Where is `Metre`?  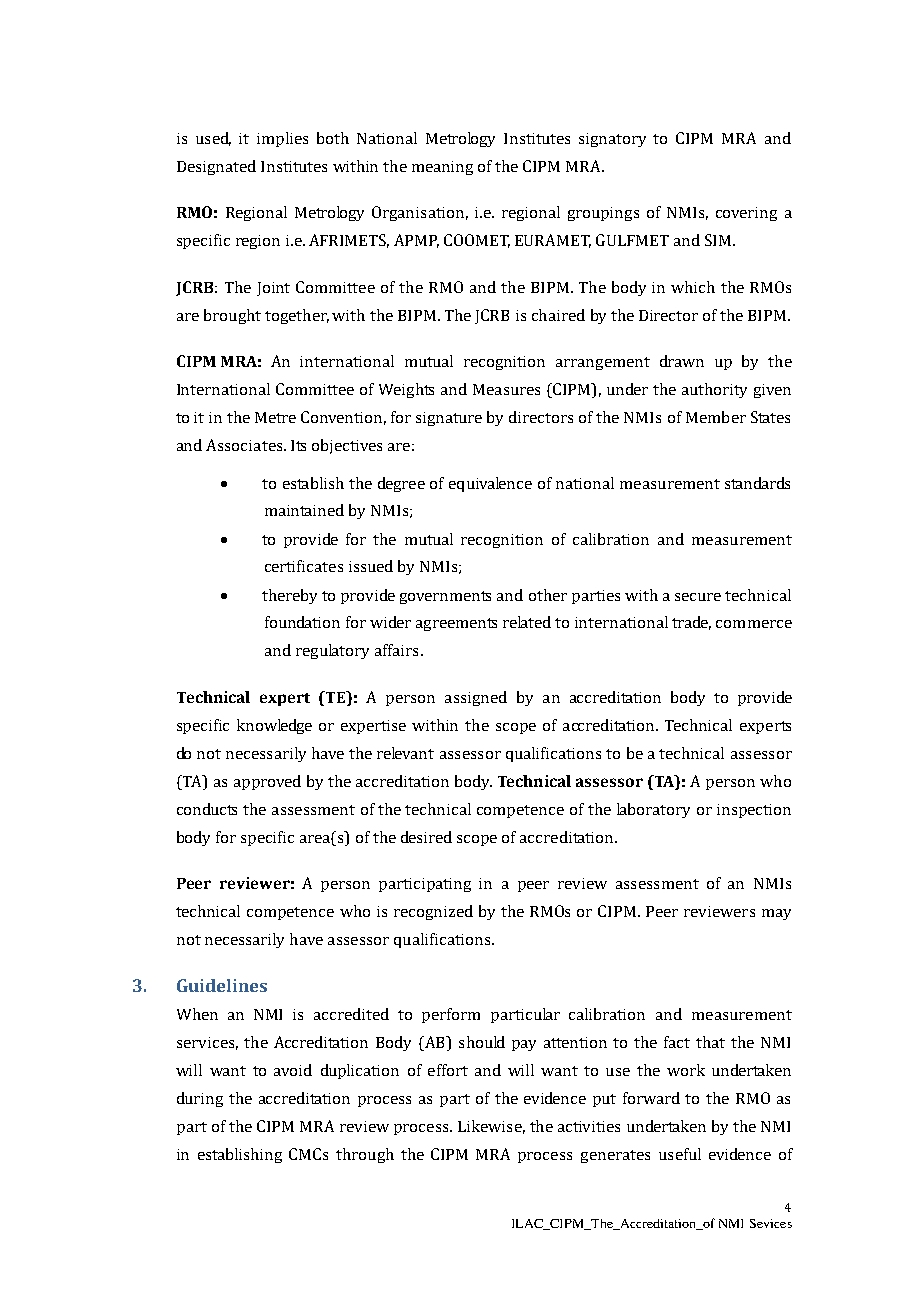
Metre is located at coordinates (275, 417).
